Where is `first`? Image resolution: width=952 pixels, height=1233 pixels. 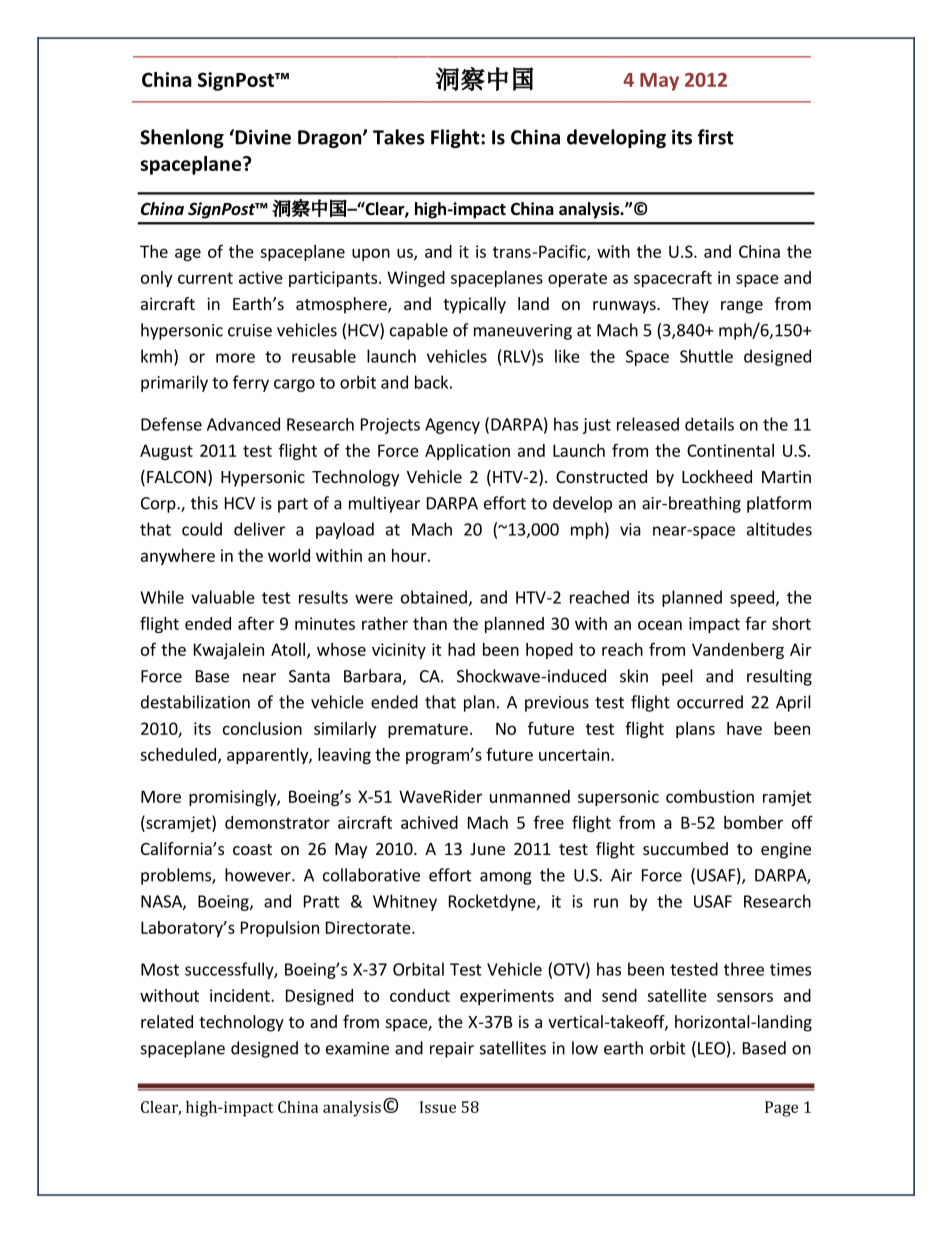 first is located at coordinates (715, 137).
